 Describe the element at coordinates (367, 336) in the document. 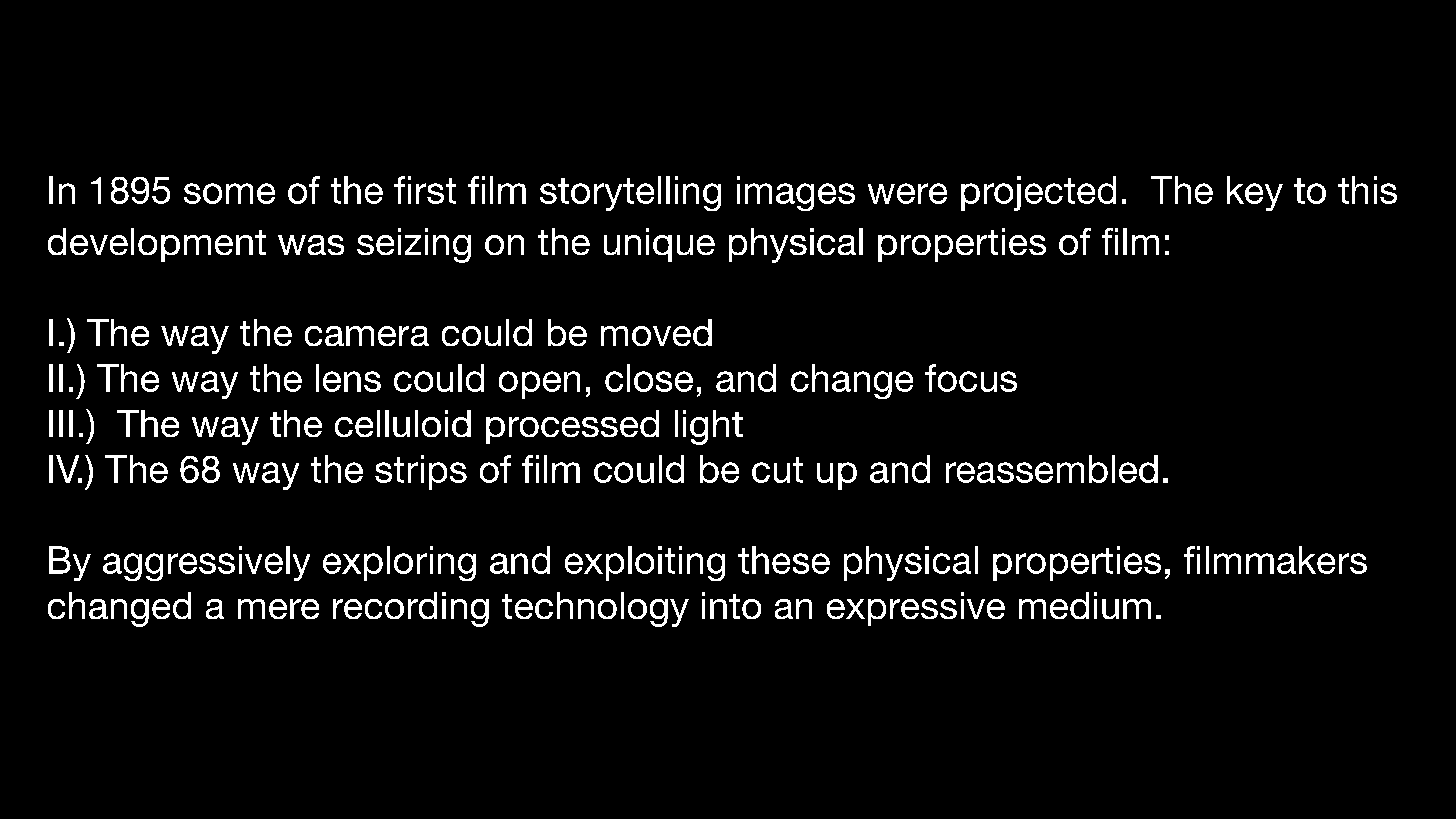

I see `camera` at that location.
